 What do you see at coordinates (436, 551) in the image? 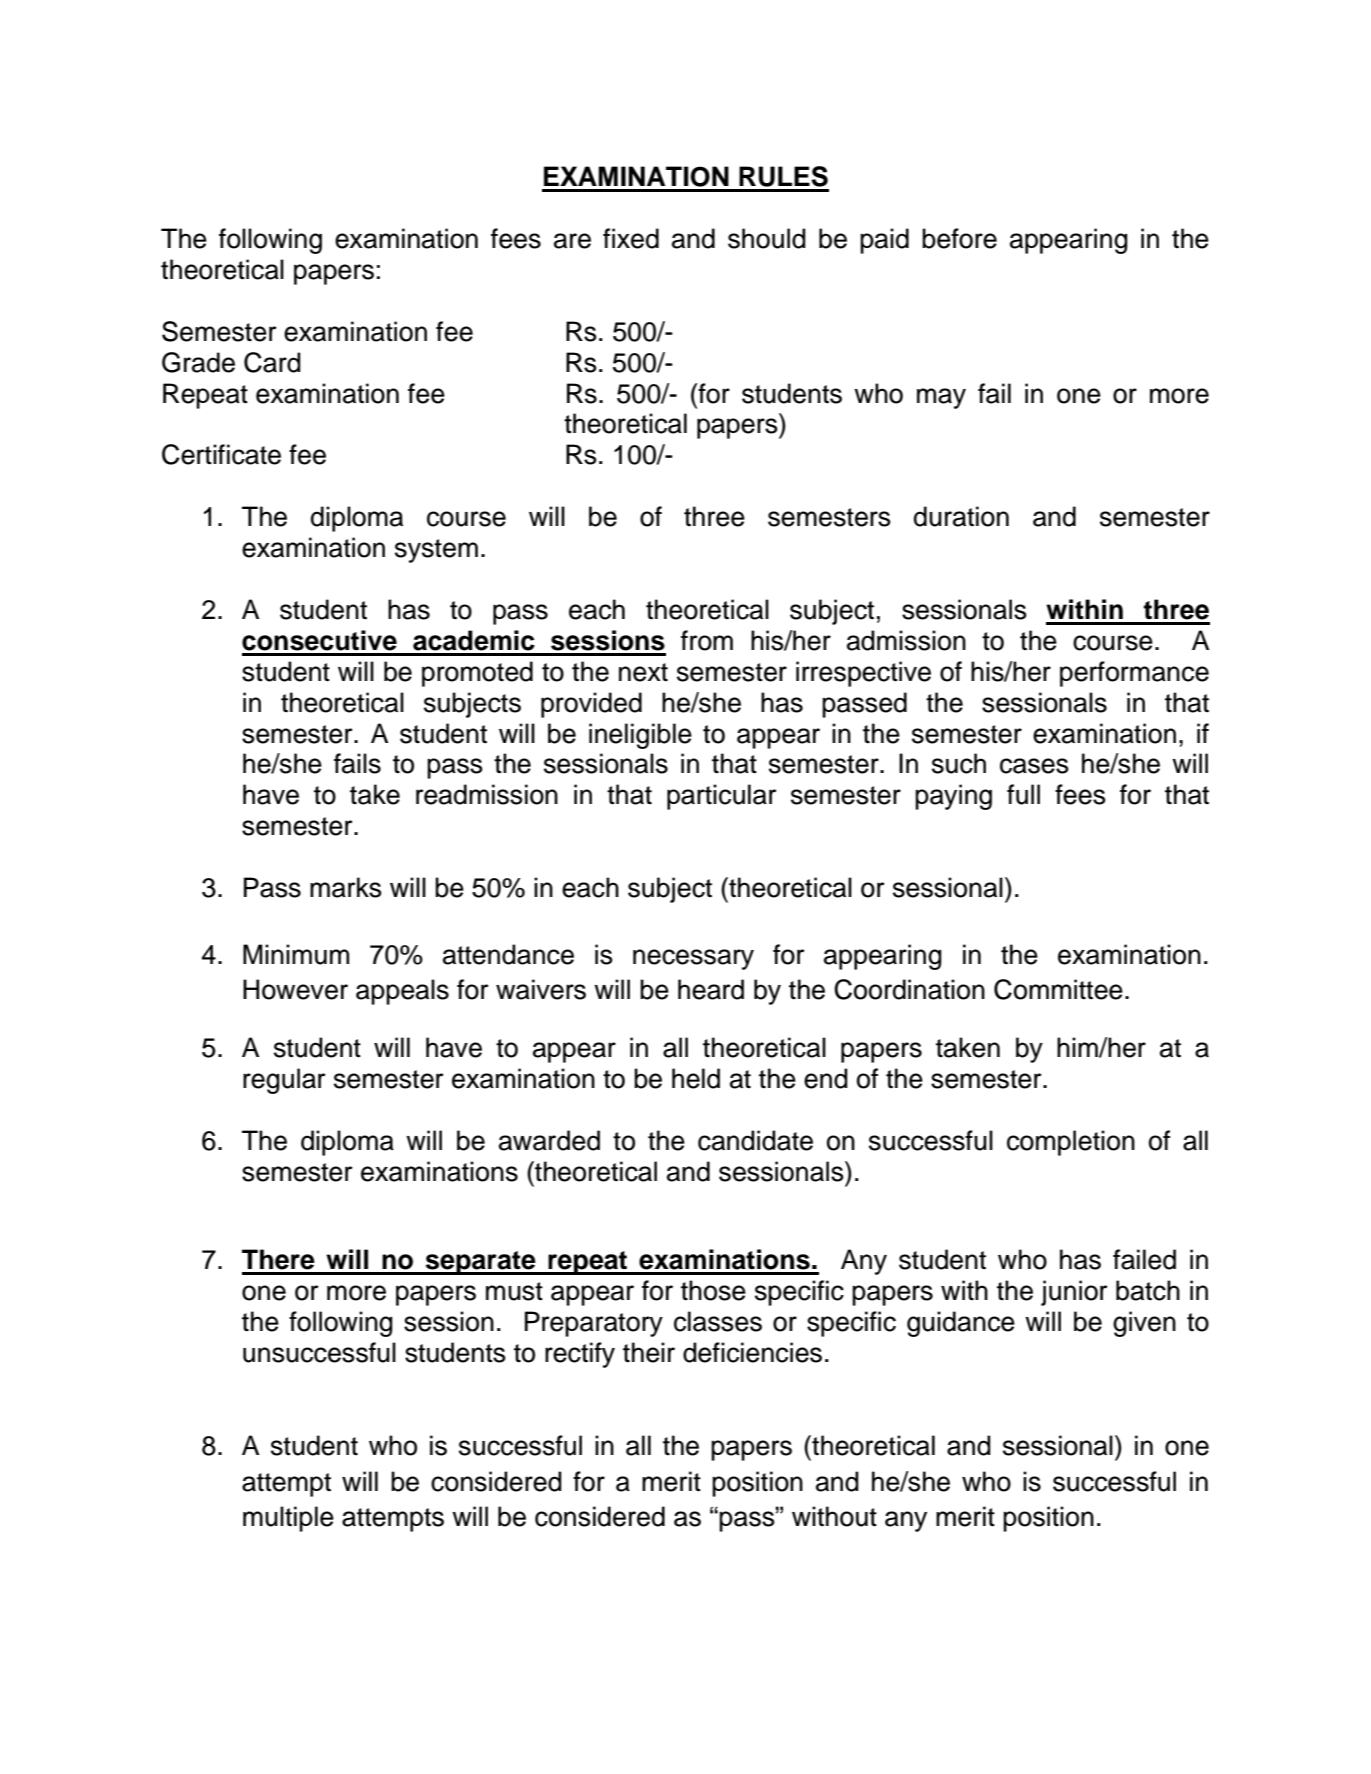
I see `system` at bounding box center [436, 551].
